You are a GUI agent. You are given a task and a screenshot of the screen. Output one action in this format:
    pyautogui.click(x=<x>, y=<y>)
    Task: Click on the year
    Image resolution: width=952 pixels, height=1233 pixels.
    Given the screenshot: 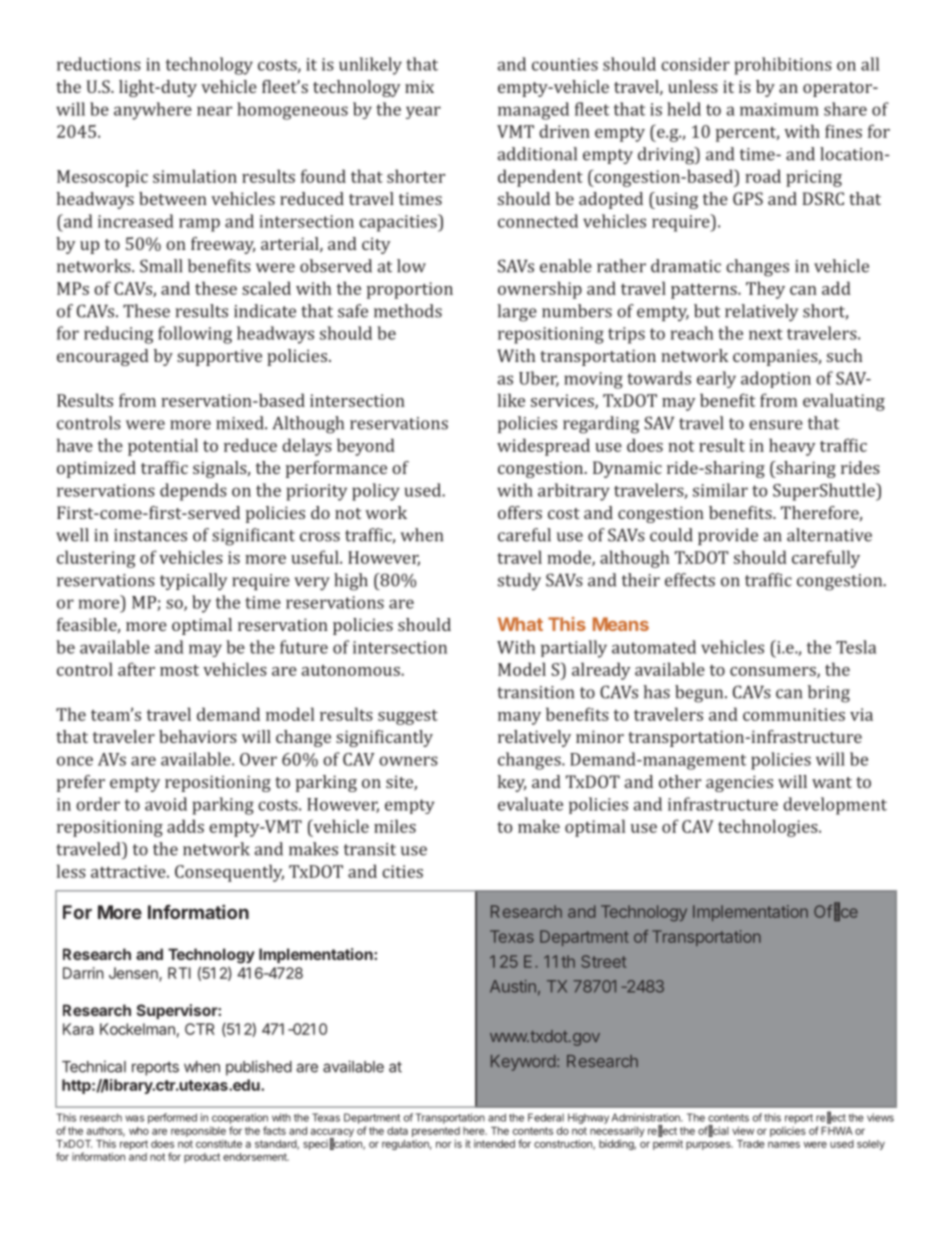 What is the action you would take?
    pyautogui.click(x=423, y=112)
